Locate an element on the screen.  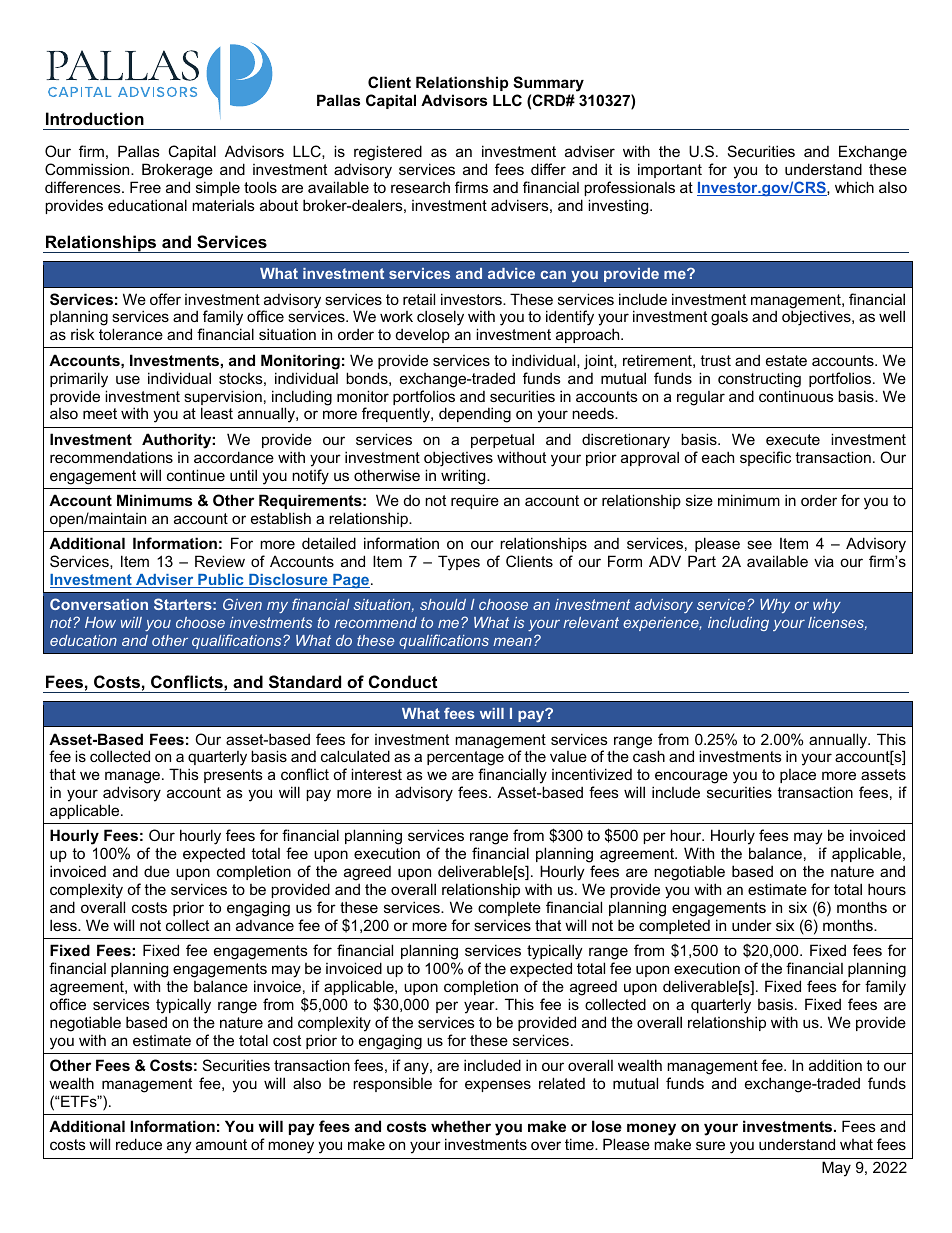
percentage is located at coordinates (465, 758).
